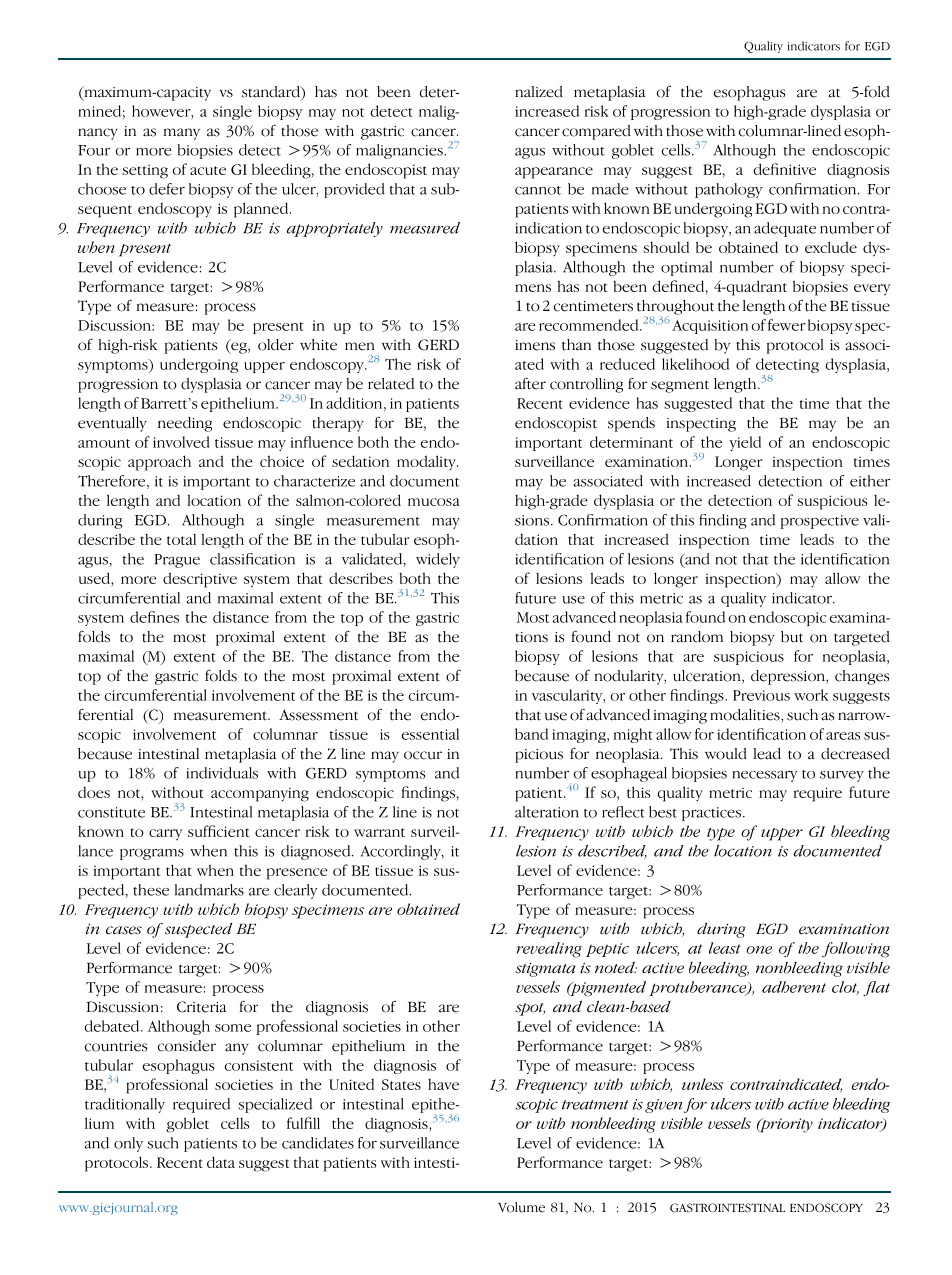 This screenshot has height=1275, width=952. What do you see at coordinates (427, 463) in the screenshot?
I see `modality` at bounding box center [427, 463].
